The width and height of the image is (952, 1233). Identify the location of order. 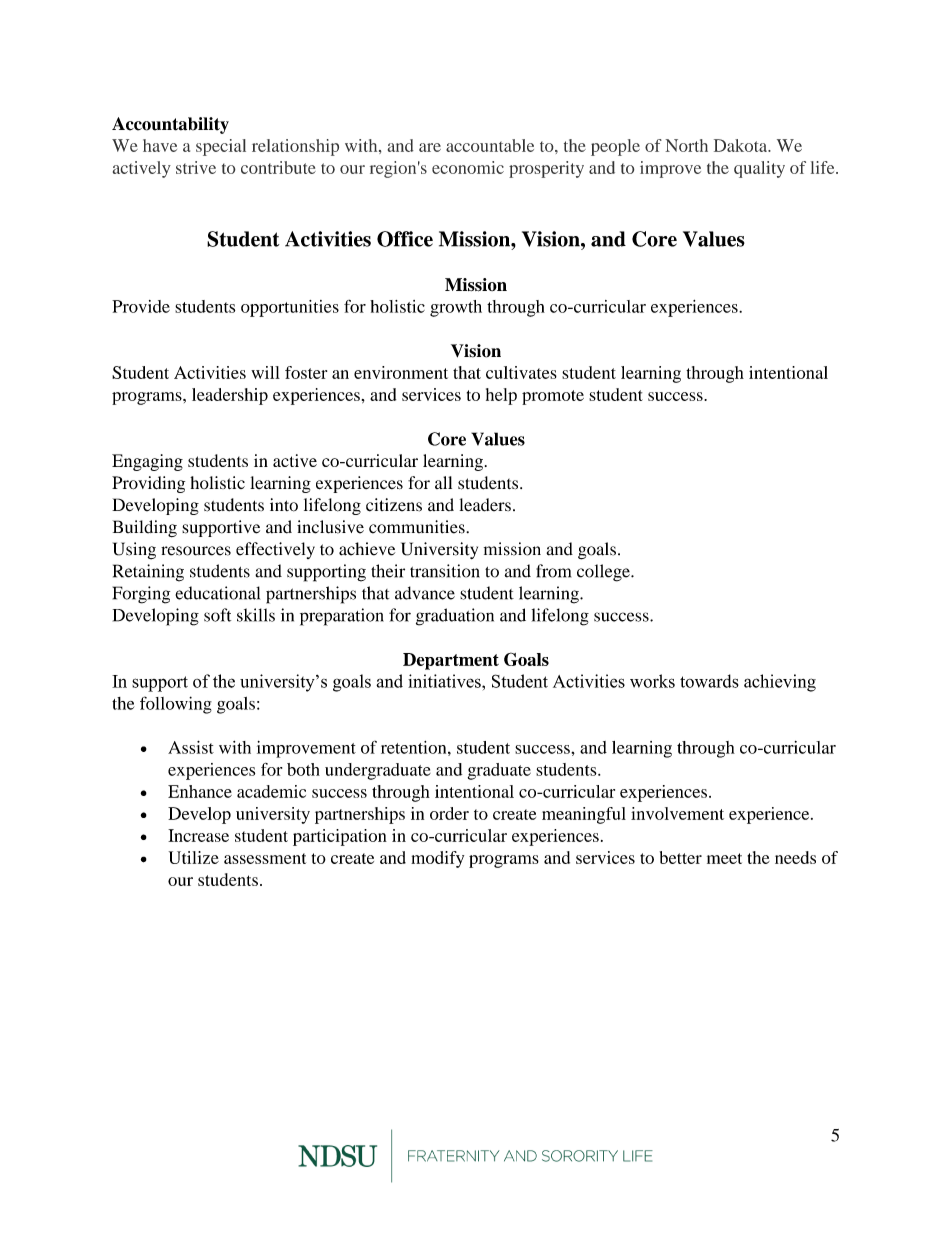
(449, 813).
